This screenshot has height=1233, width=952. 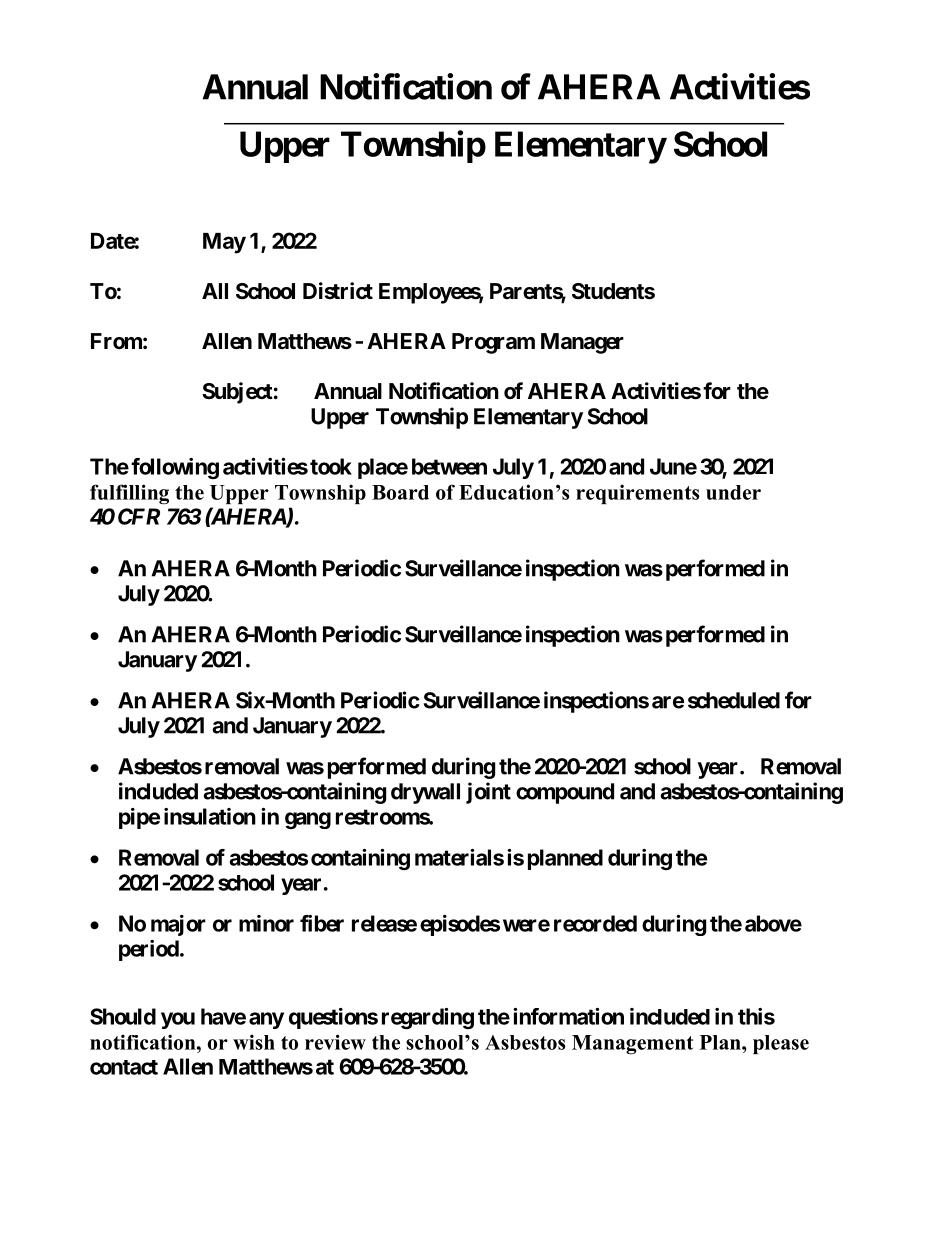 What do you see at coordinates (425, 793) in the screenshot?
I see `drywall` at bounding box center [425, 793].
